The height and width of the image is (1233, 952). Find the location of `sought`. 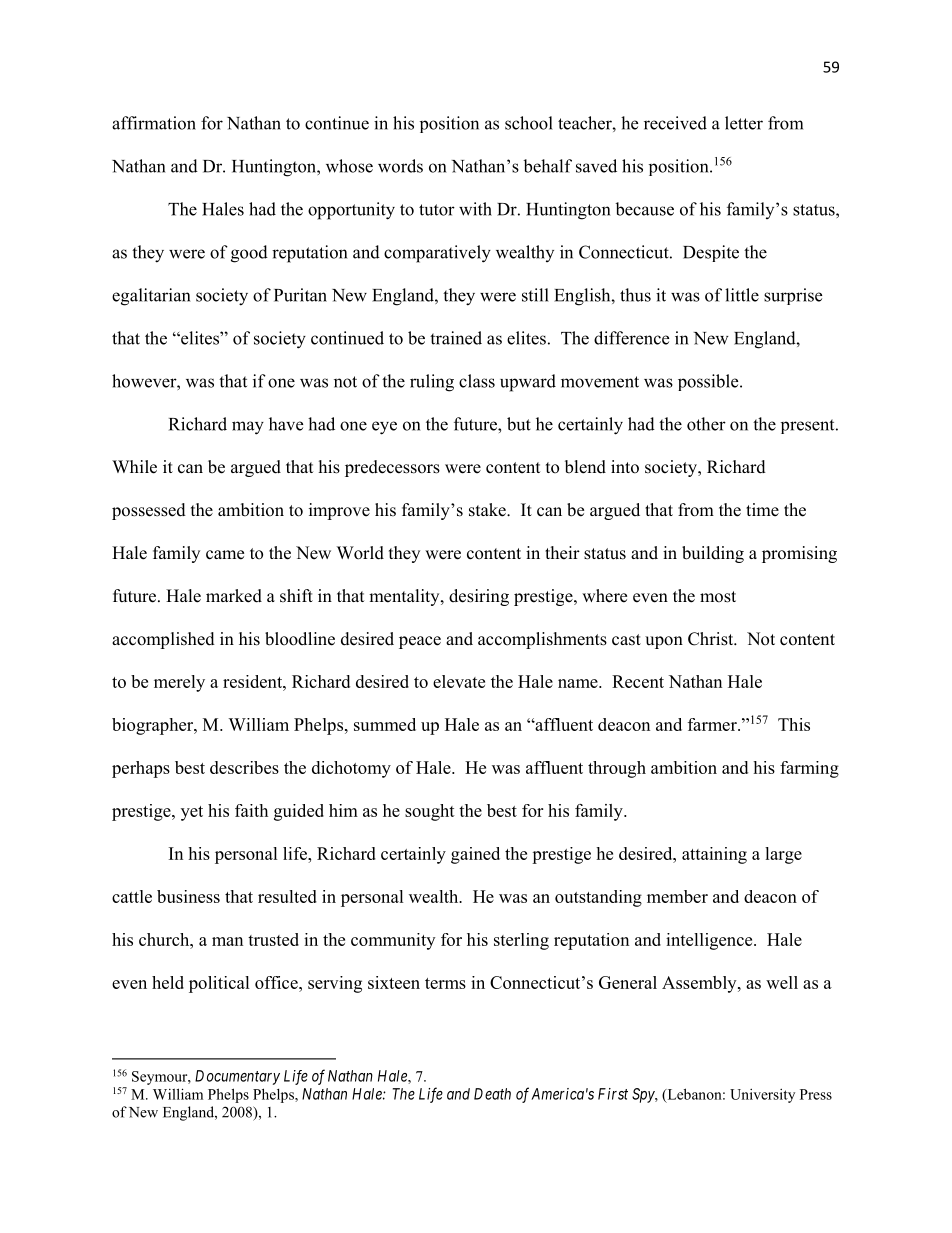

sought is located at coordinates (430, 812).
